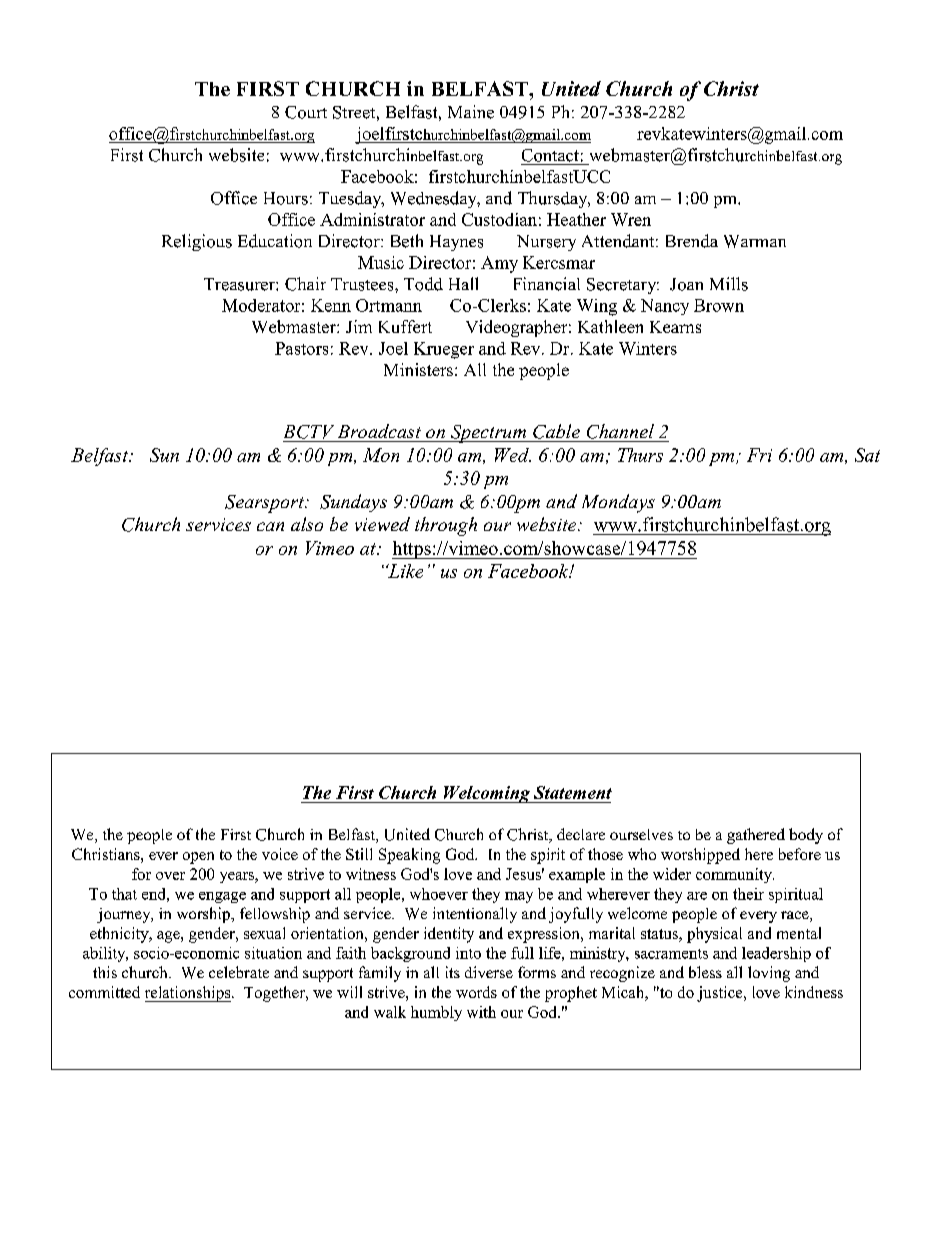  What do you see at coordinates (487, 794) in the document?
I see `Welcoming` at bounding box center [487, 794].
